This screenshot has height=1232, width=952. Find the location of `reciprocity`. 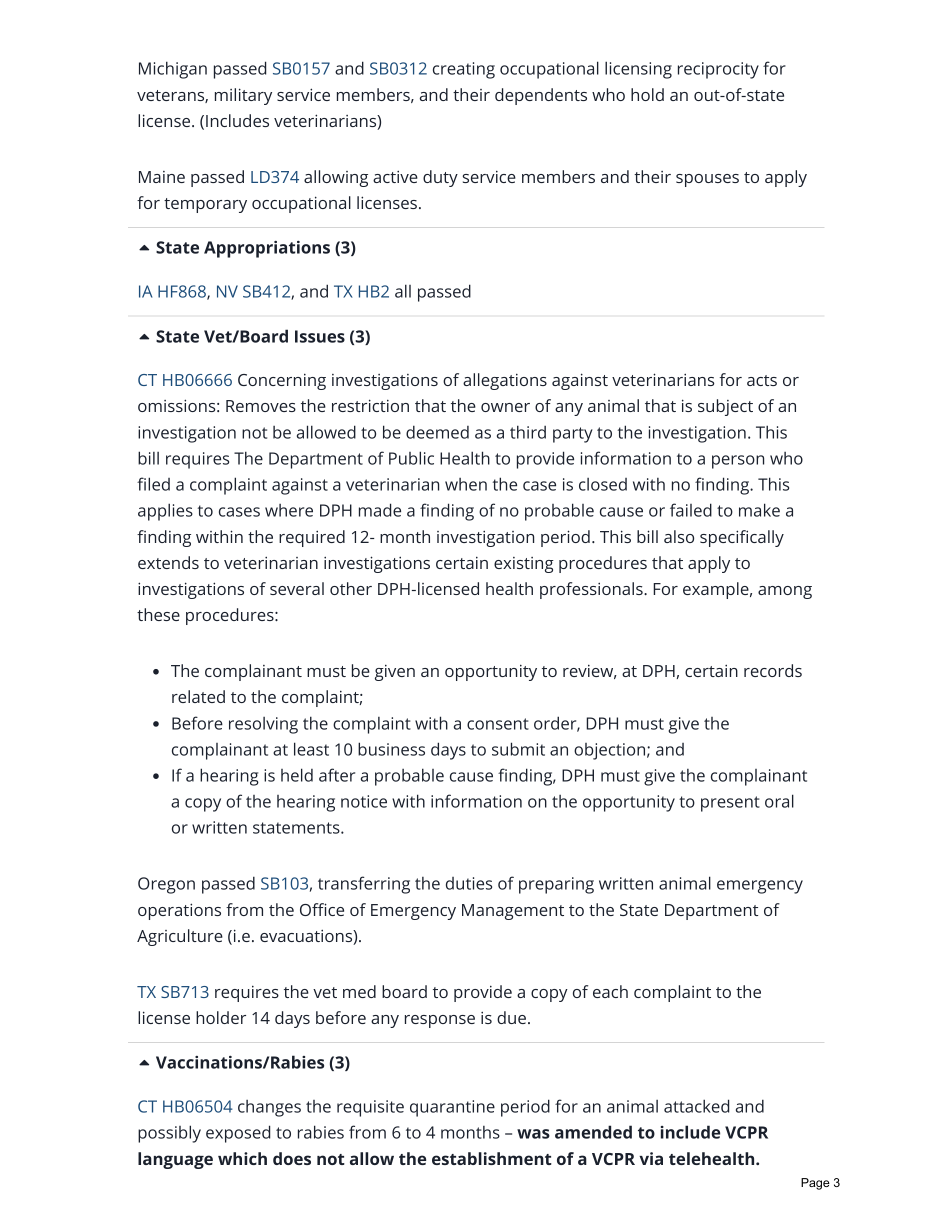

reciprocity is located at coordinates (718, 70).
